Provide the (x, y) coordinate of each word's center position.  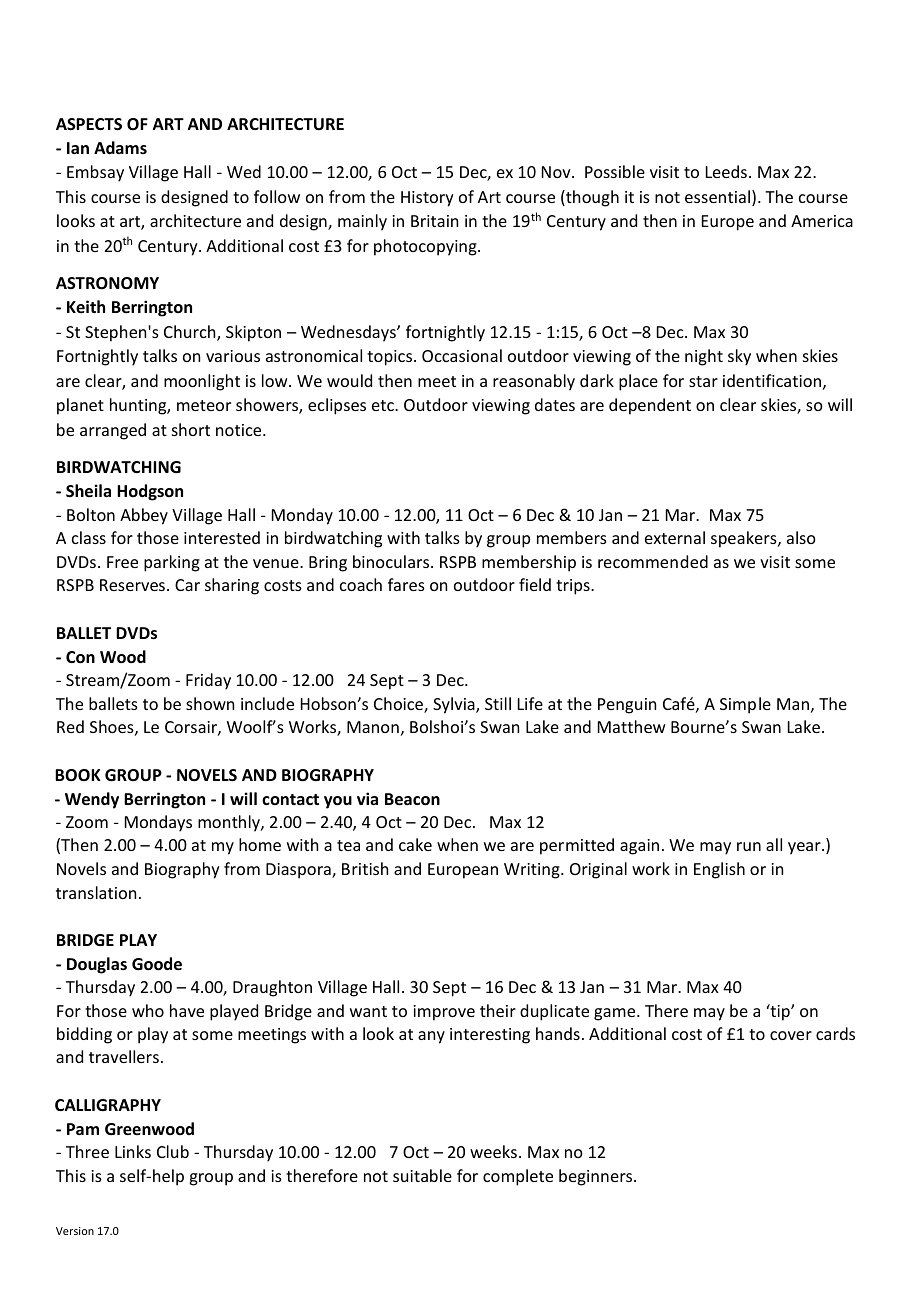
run (749, 846)
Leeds (726, 171)
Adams (120, 147)
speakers (745, 539)
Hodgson (150, 492)
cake (415, 844)
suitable (422, 1175)
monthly (230, 823)
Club (173, 1151)
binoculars (392, 561)
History (427, 199)
